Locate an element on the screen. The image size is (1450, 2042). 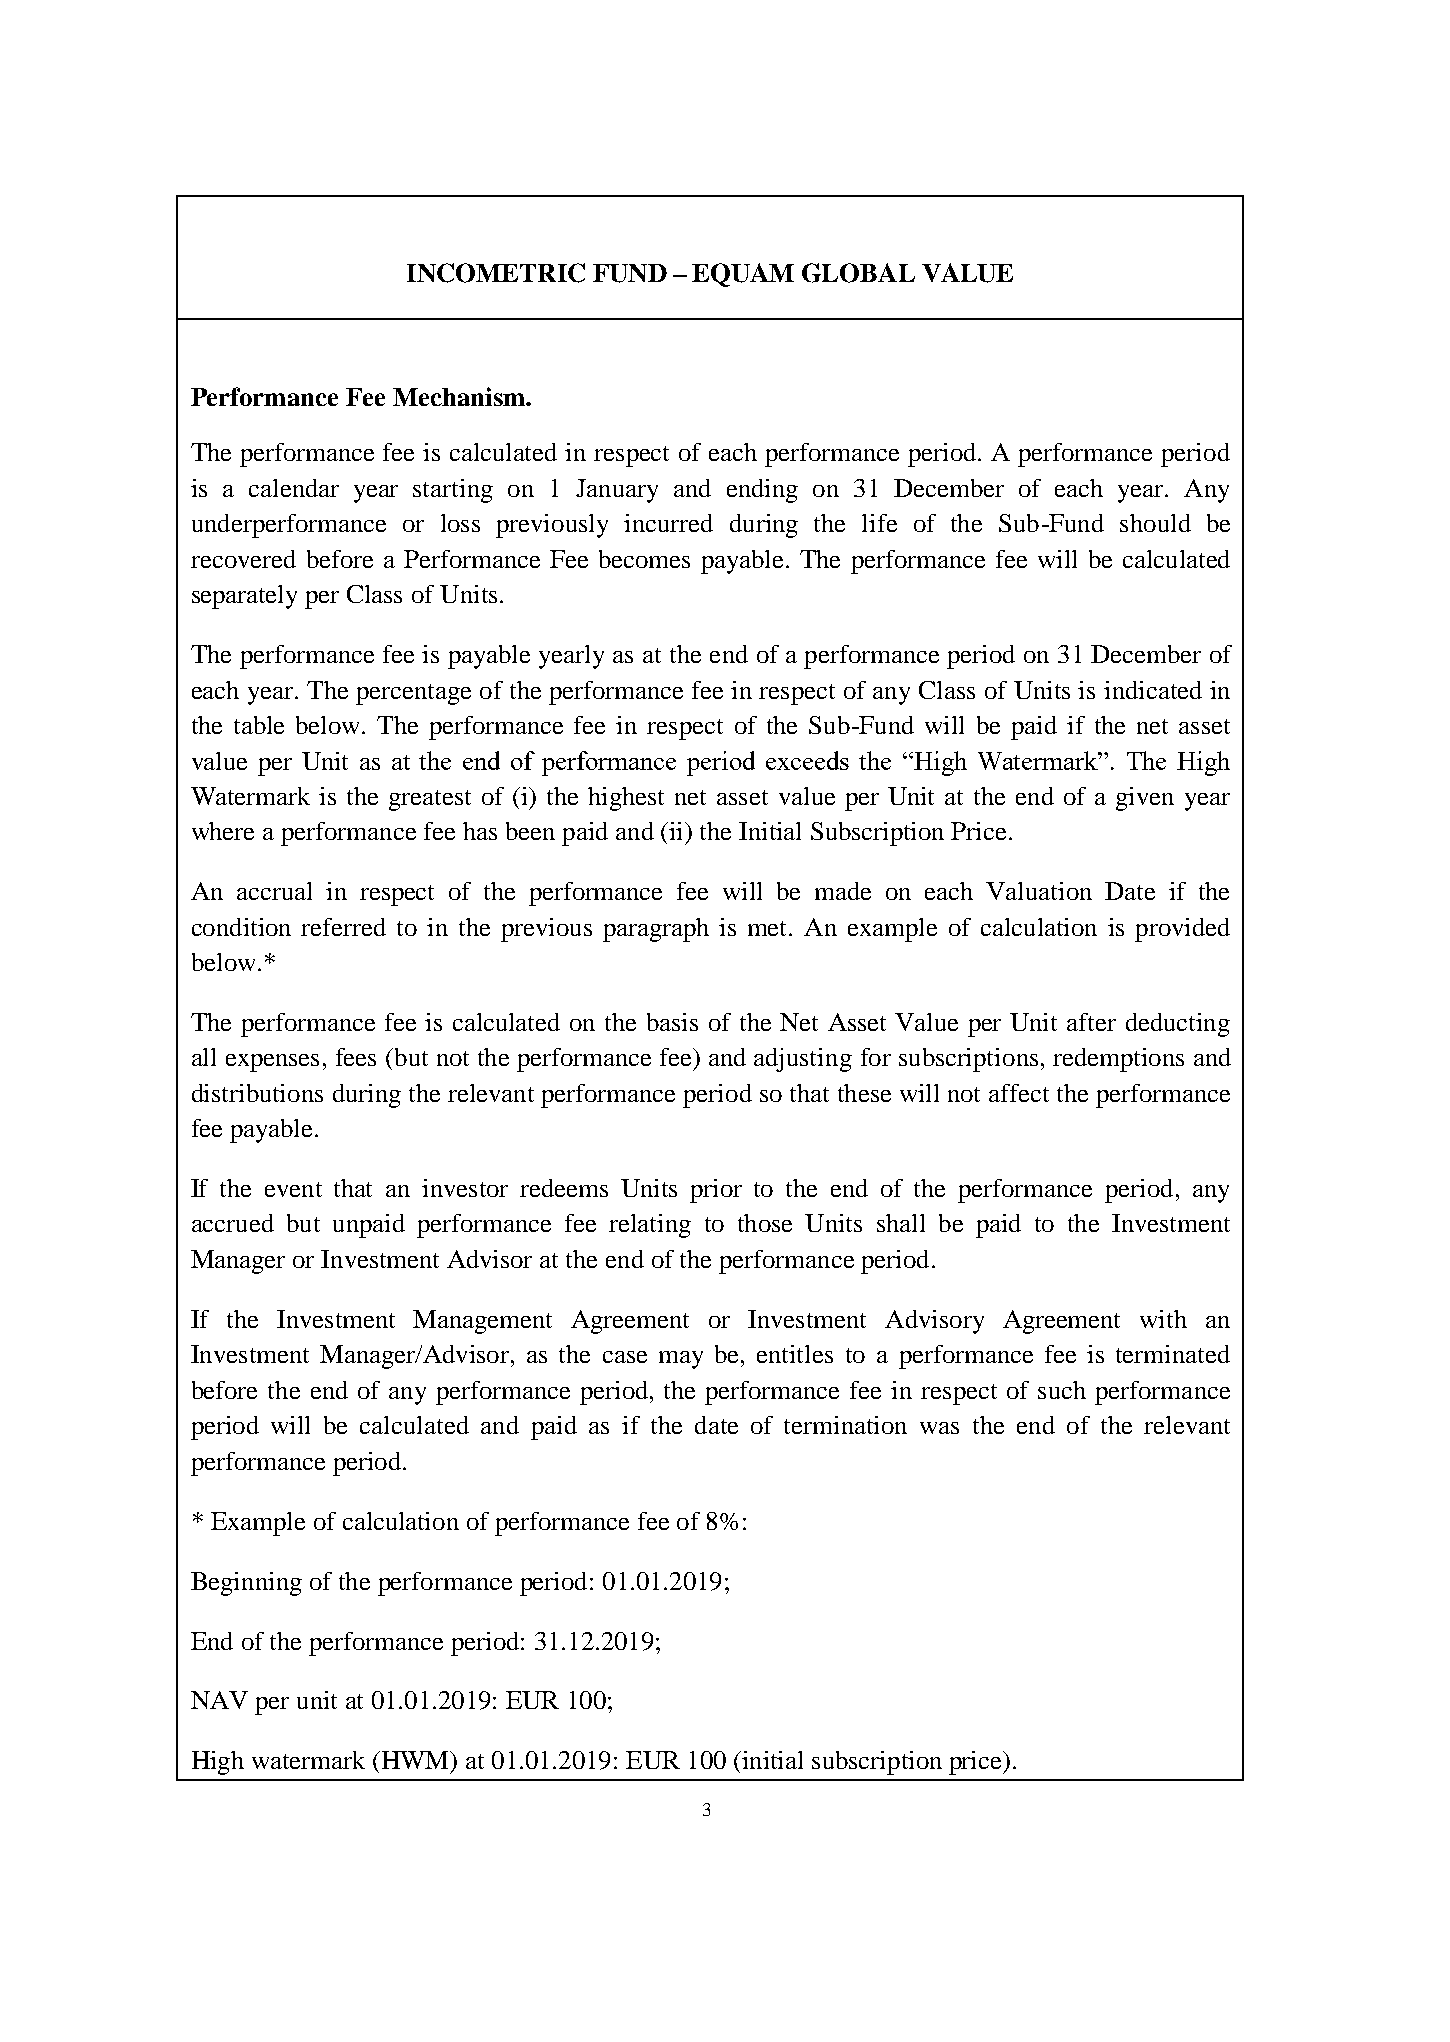
GLOBAL is located at coordinates (858, 273).
